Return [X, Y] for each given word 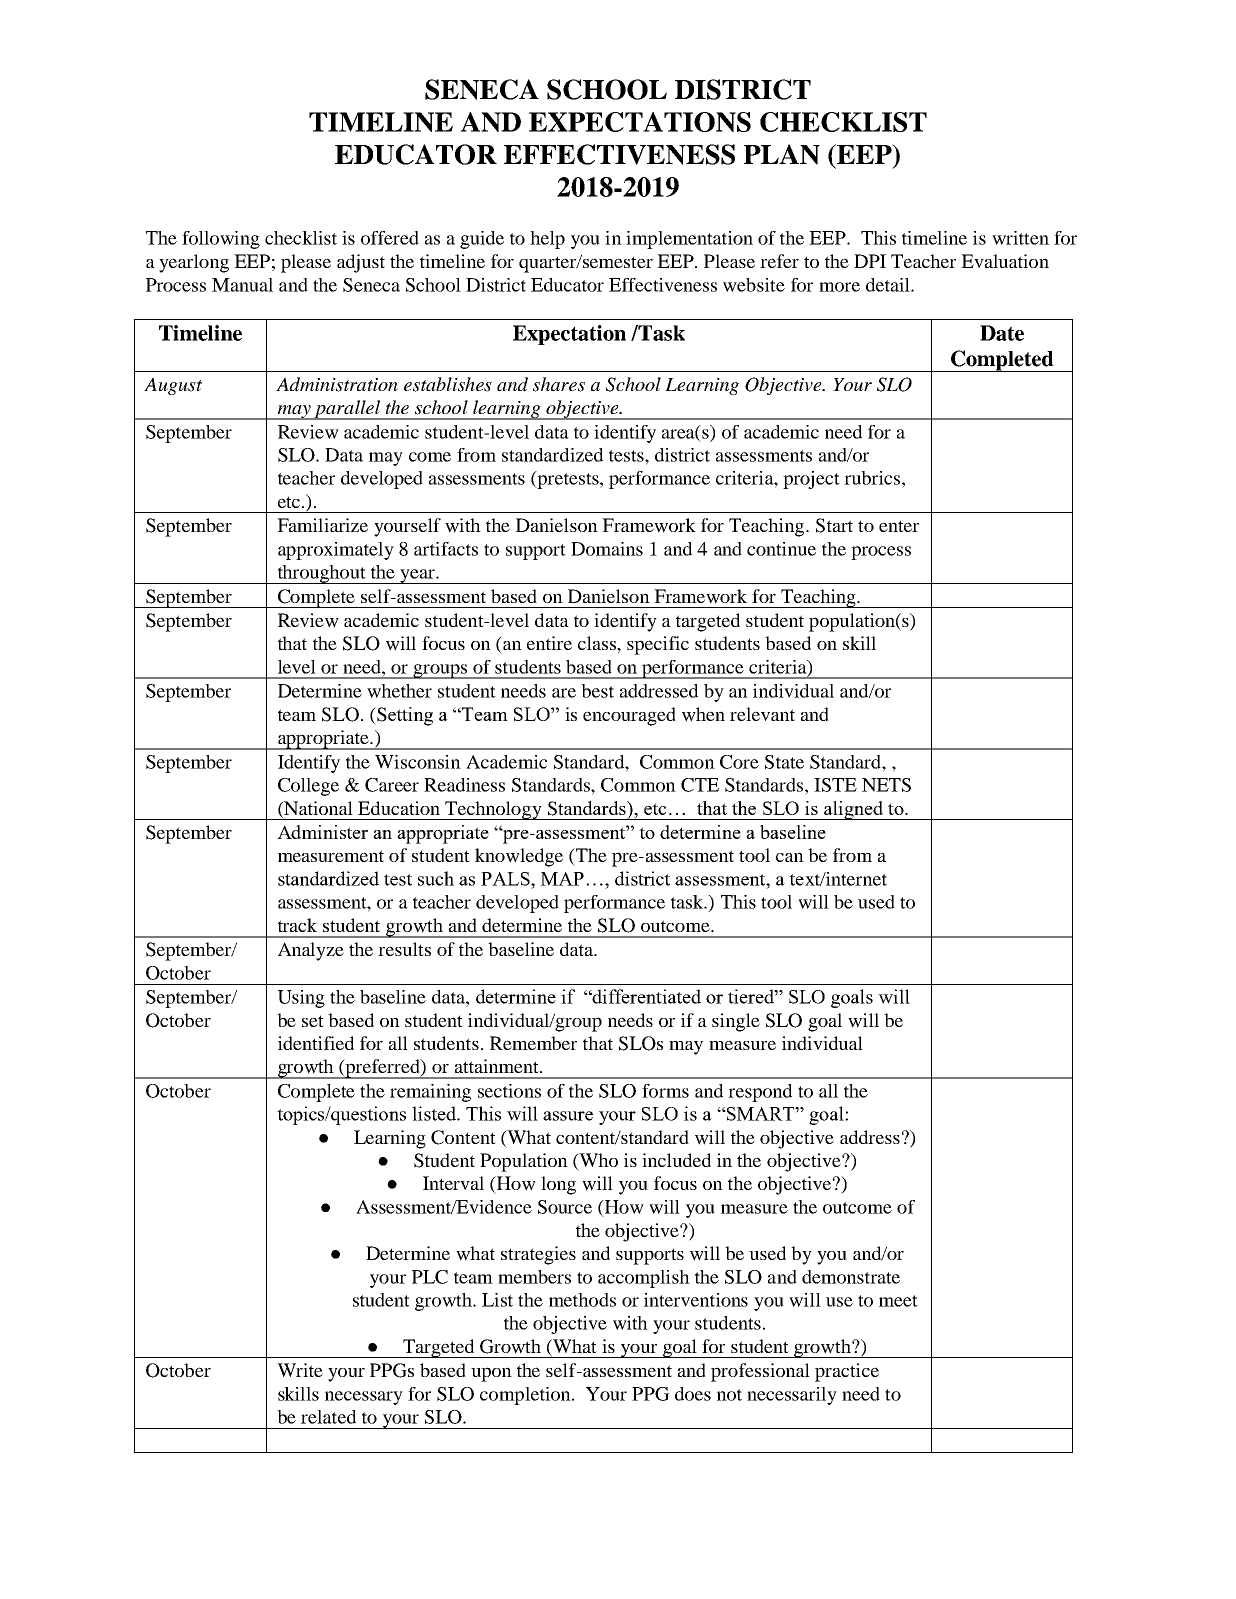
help [547, 240]
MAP [562, 879]
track [297, 925]
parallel [347, 410]
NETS [886, 785]
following [221, 240]
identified [316, 1043]
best [597, 691]
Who [597, 1161]
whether [399, 691]
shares [559, 384]
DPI [870, 261]
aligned [854, 810]
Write [300, 1370]
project [811, 480]
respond [760, 1093]
